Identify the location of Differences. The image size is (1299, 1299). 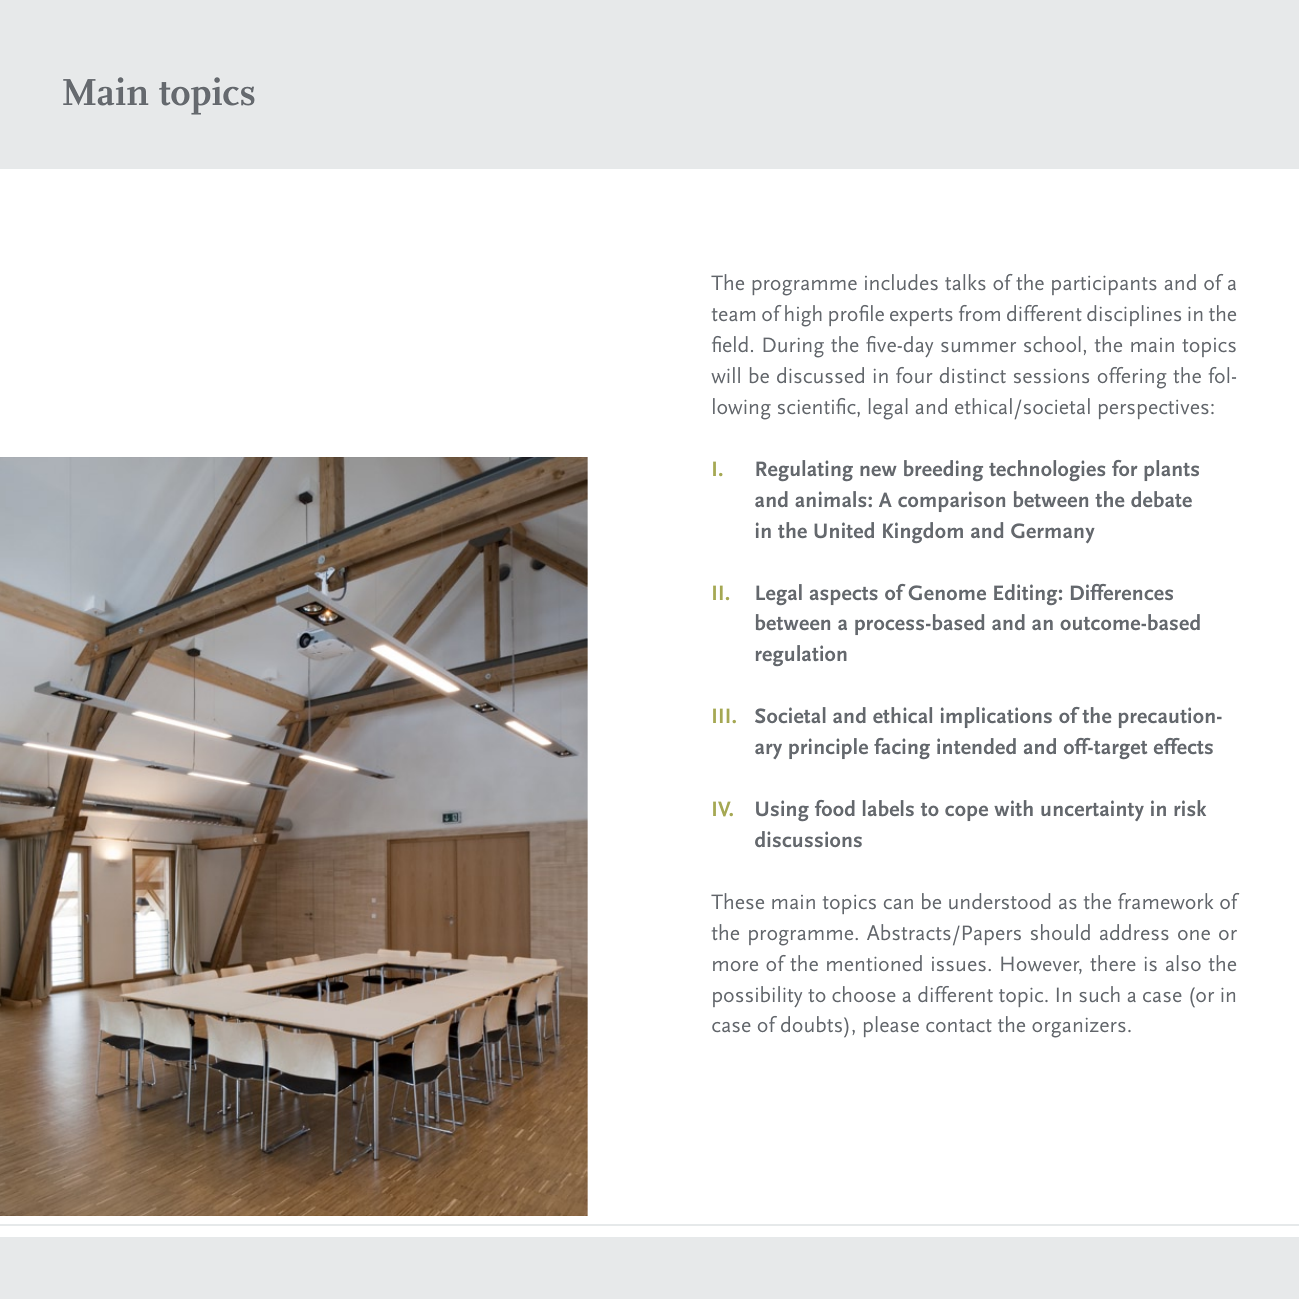
(1122, 592).
